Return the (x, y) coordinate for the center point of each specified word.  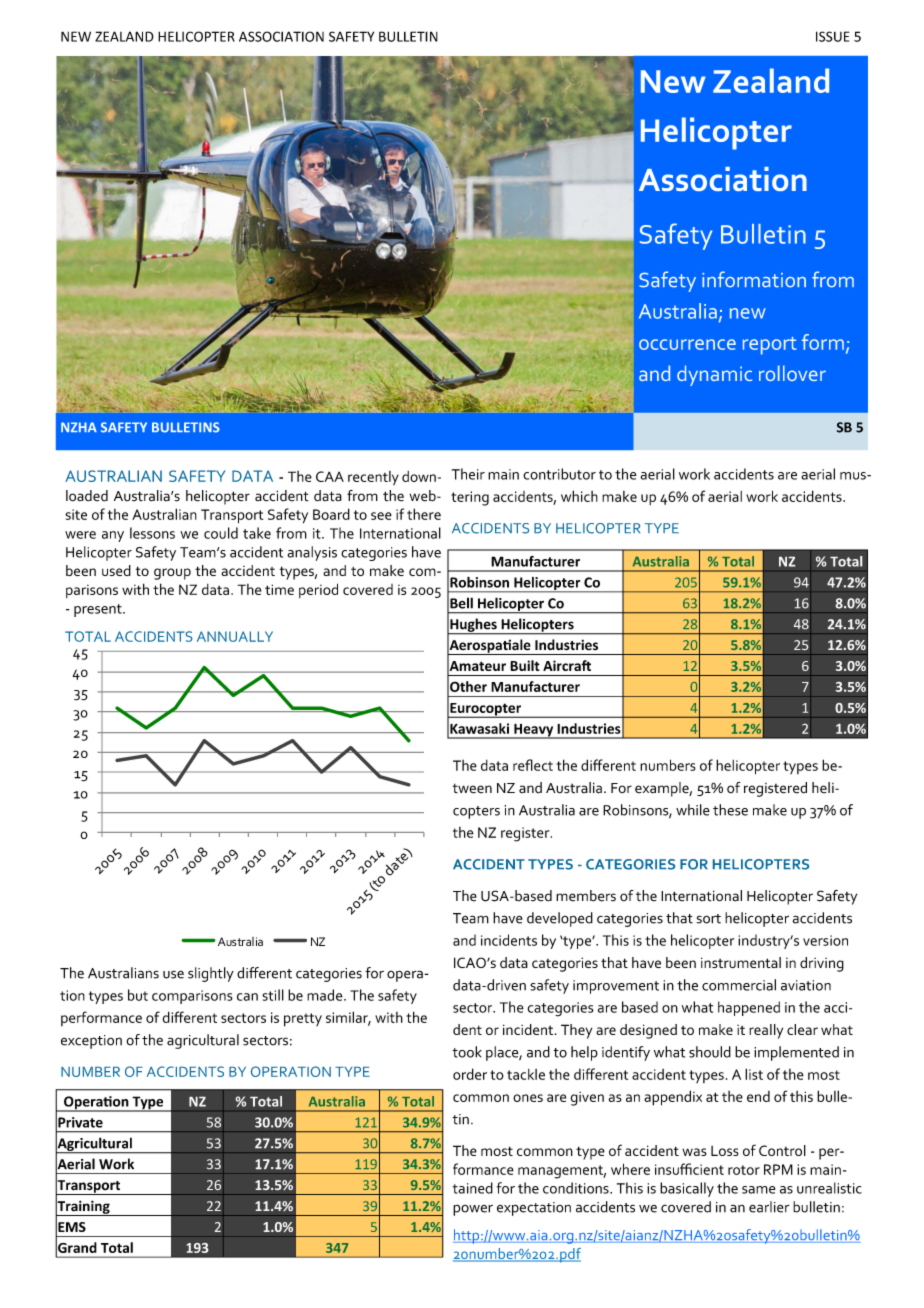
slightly (211, 974)
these (730, 810)
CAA (330, 476)
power (473, 1210)
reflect (533, 765)
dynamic (714, 375)
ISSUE (832, 36)
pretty (303, 1020)
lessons (152, 533)
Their (468, 474)
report (770, 346)
